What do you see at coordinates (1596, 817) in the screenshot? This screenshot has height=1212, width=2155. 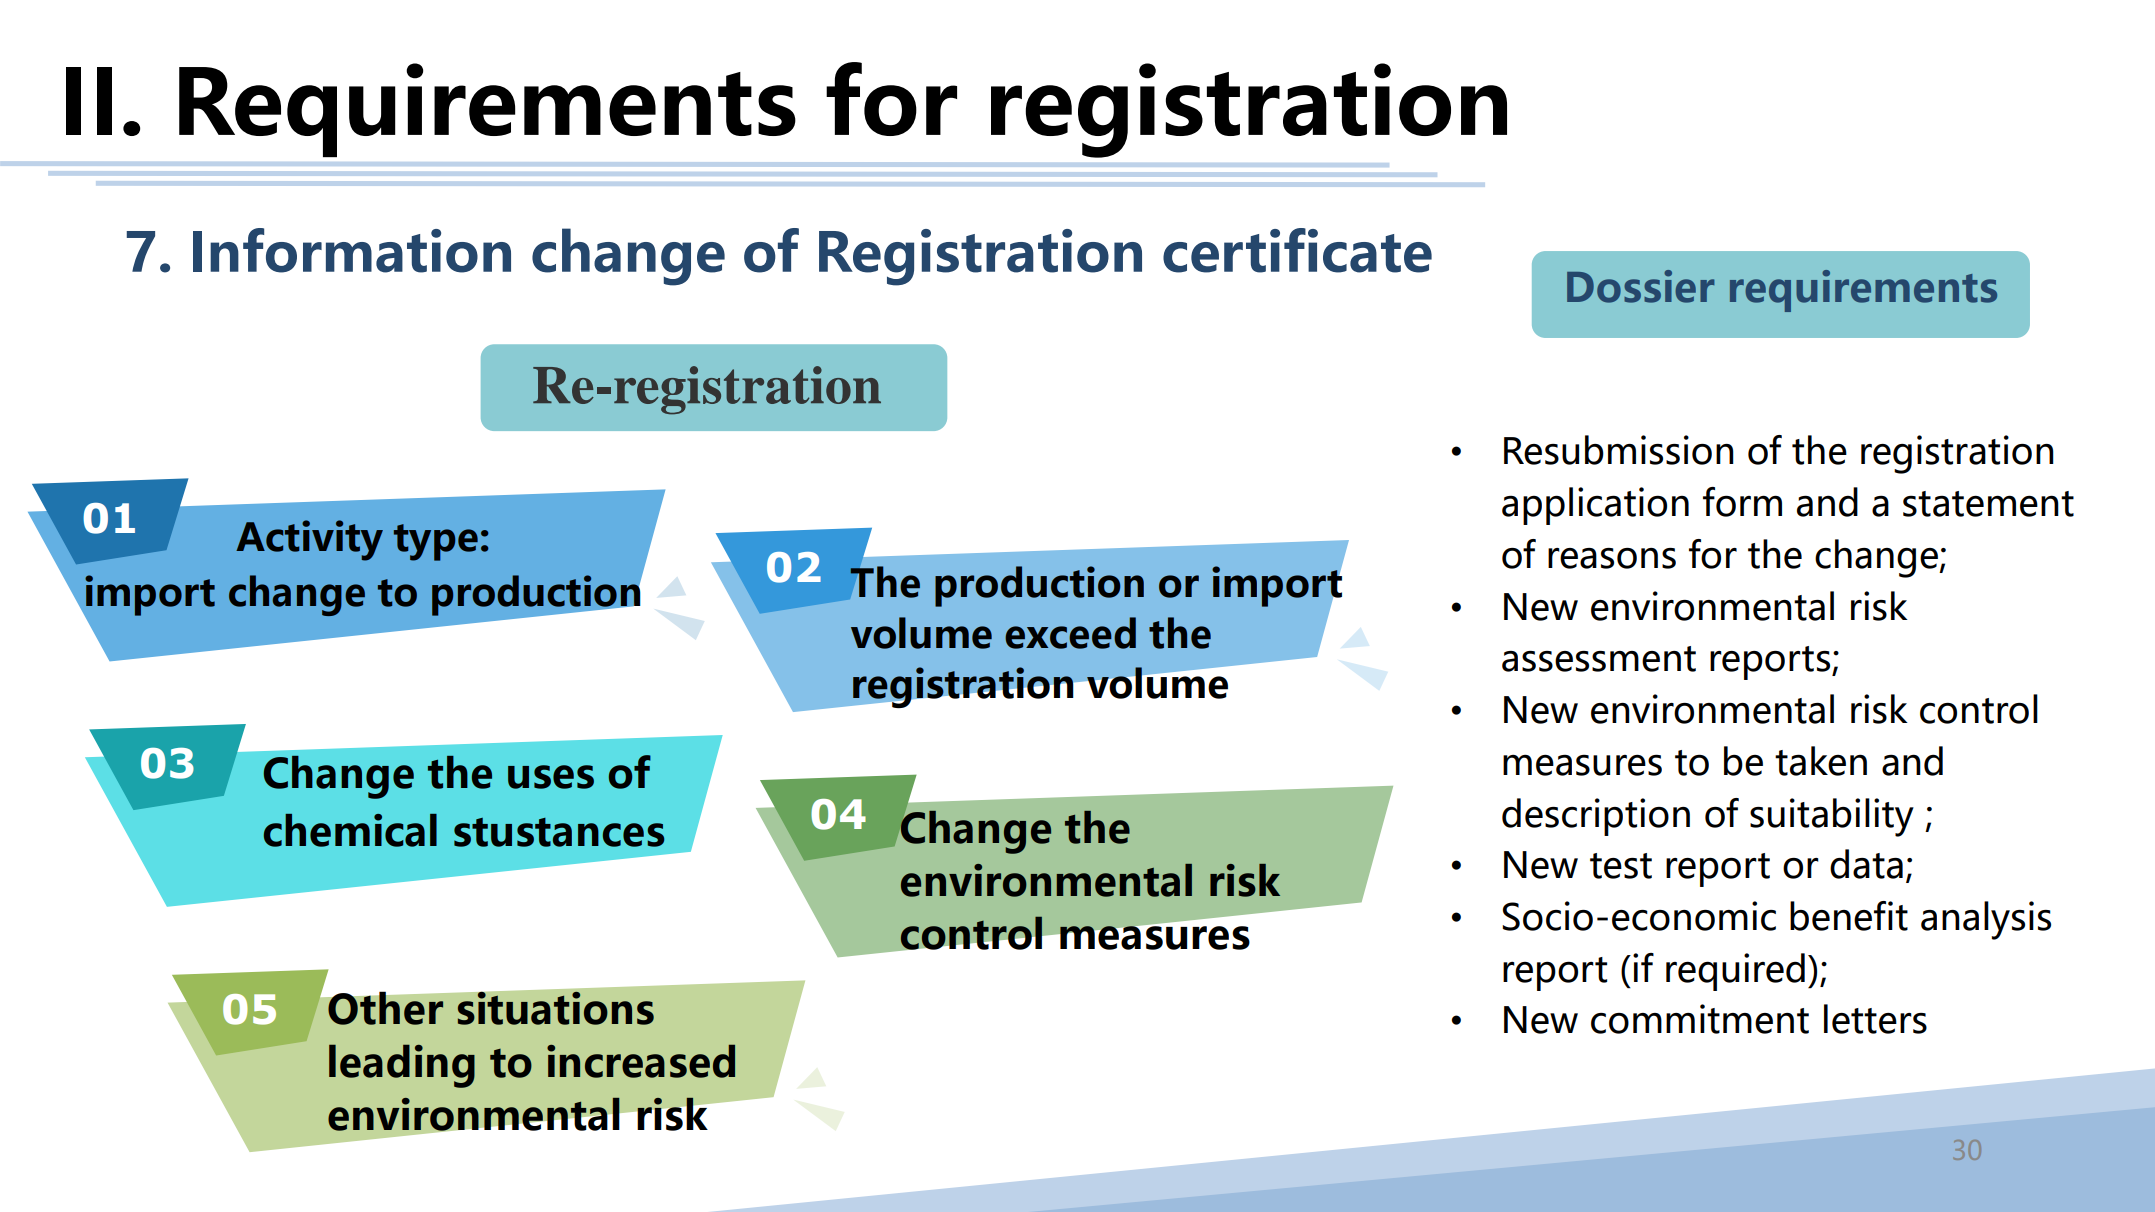 I see `description` at bounding box center [1596, 817].
